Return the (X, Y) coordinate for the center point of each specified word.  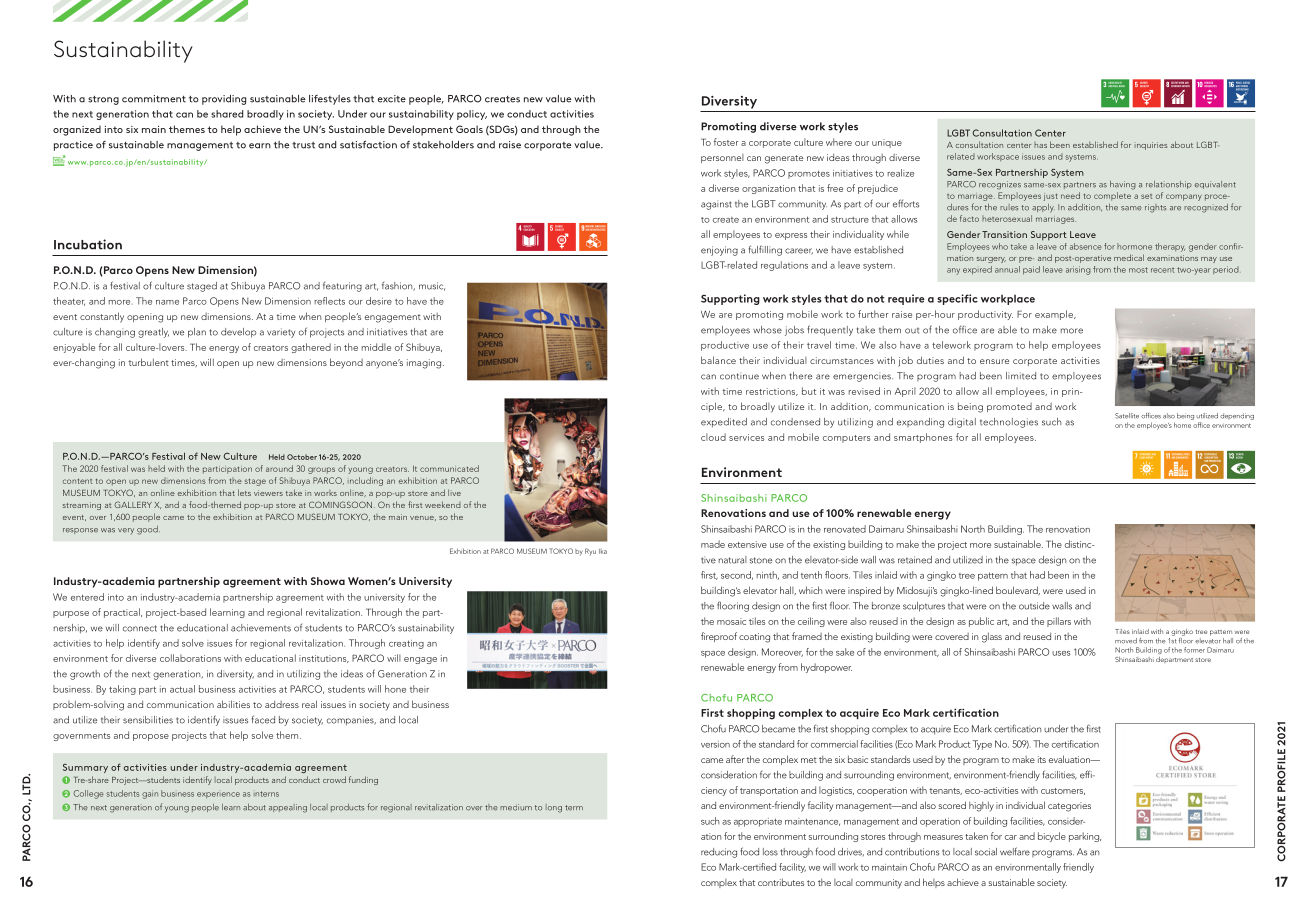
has (1040, 145)
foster (726, 142)
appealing (288, 808)
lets (244, 492)
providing (224, 100)
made (713, 544)
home (1182, 425)
